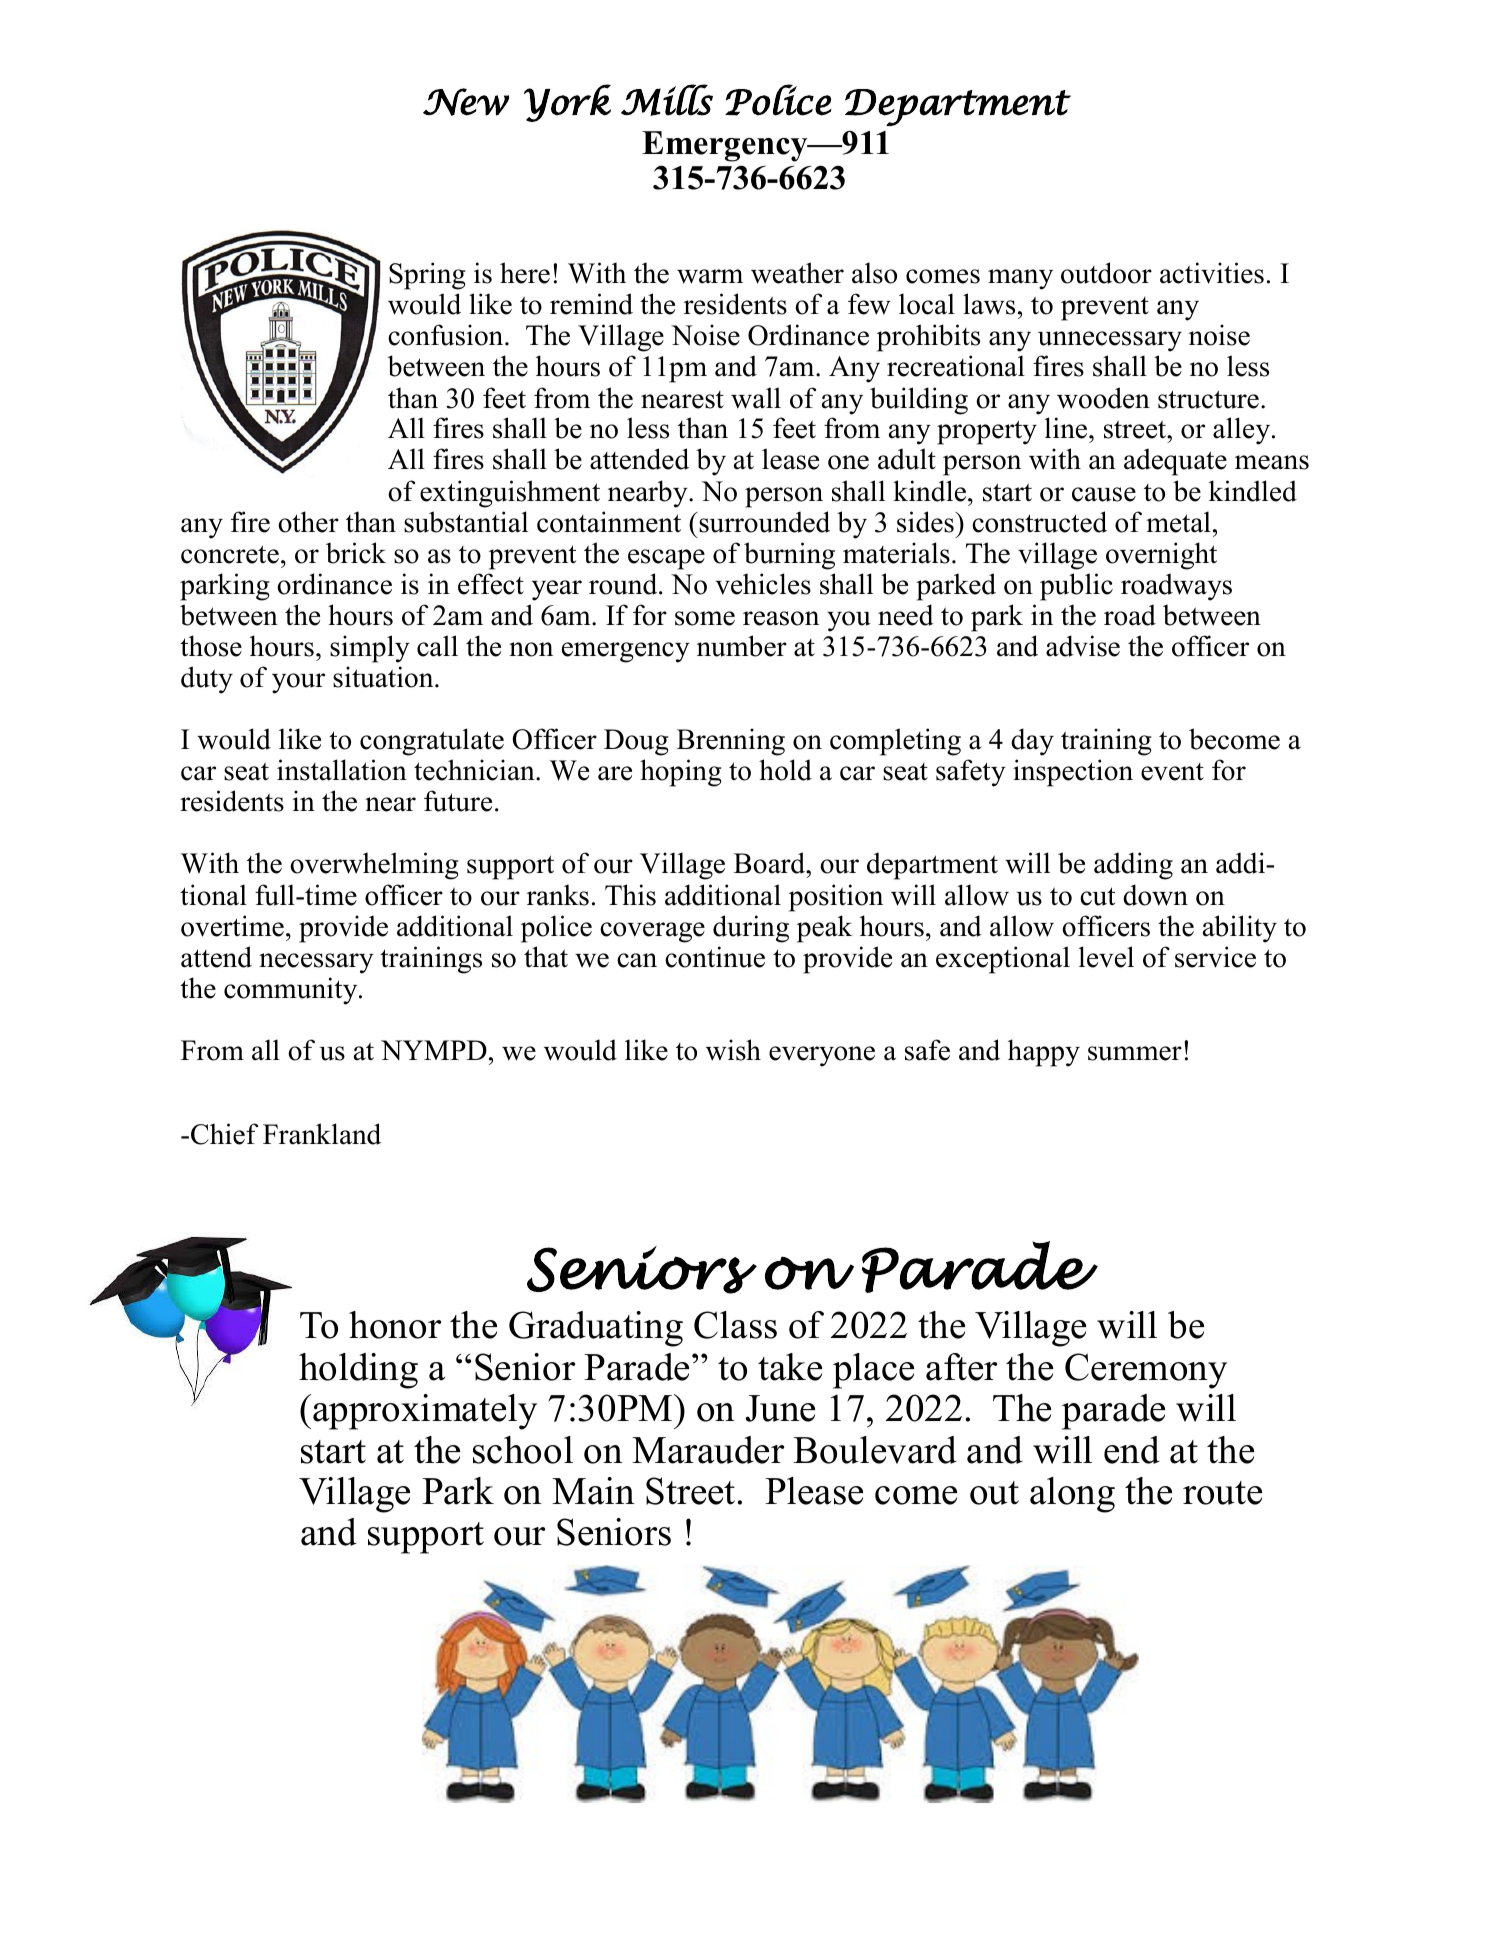 This screenshot has height=1936, width=1496. What do you see at coordinates (1161, 556) in the screenshot?
I see `overnight` at bounding box center [1161, 556].
